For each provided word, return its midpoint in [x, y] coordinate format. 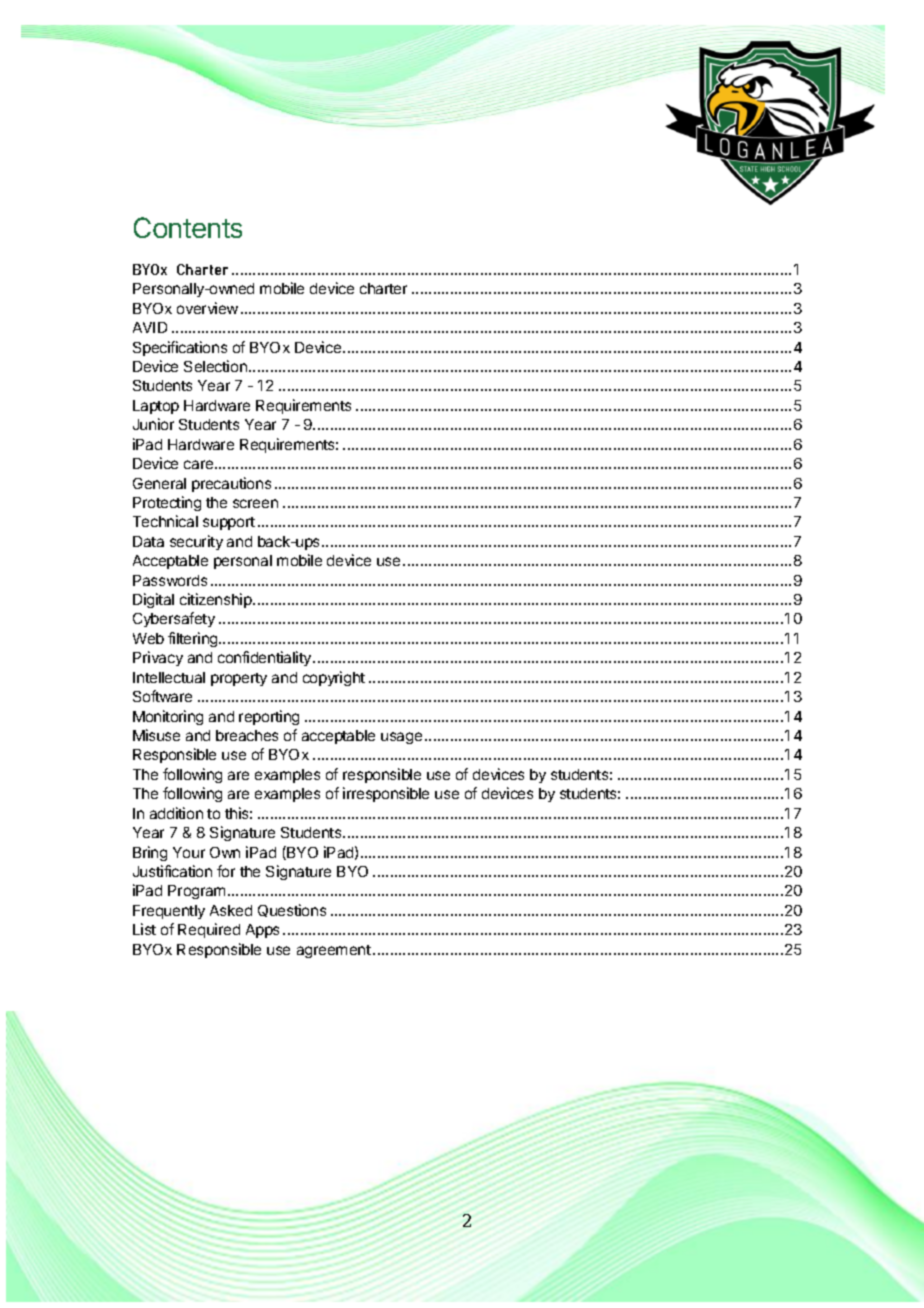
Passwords [170, 580]
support [229, 523]
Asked [231, 910]
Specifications [180, 348]
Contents [188, 227]
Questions [292, 910]
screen [255, 503]
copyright [334, 678]
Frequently [169, 912]
